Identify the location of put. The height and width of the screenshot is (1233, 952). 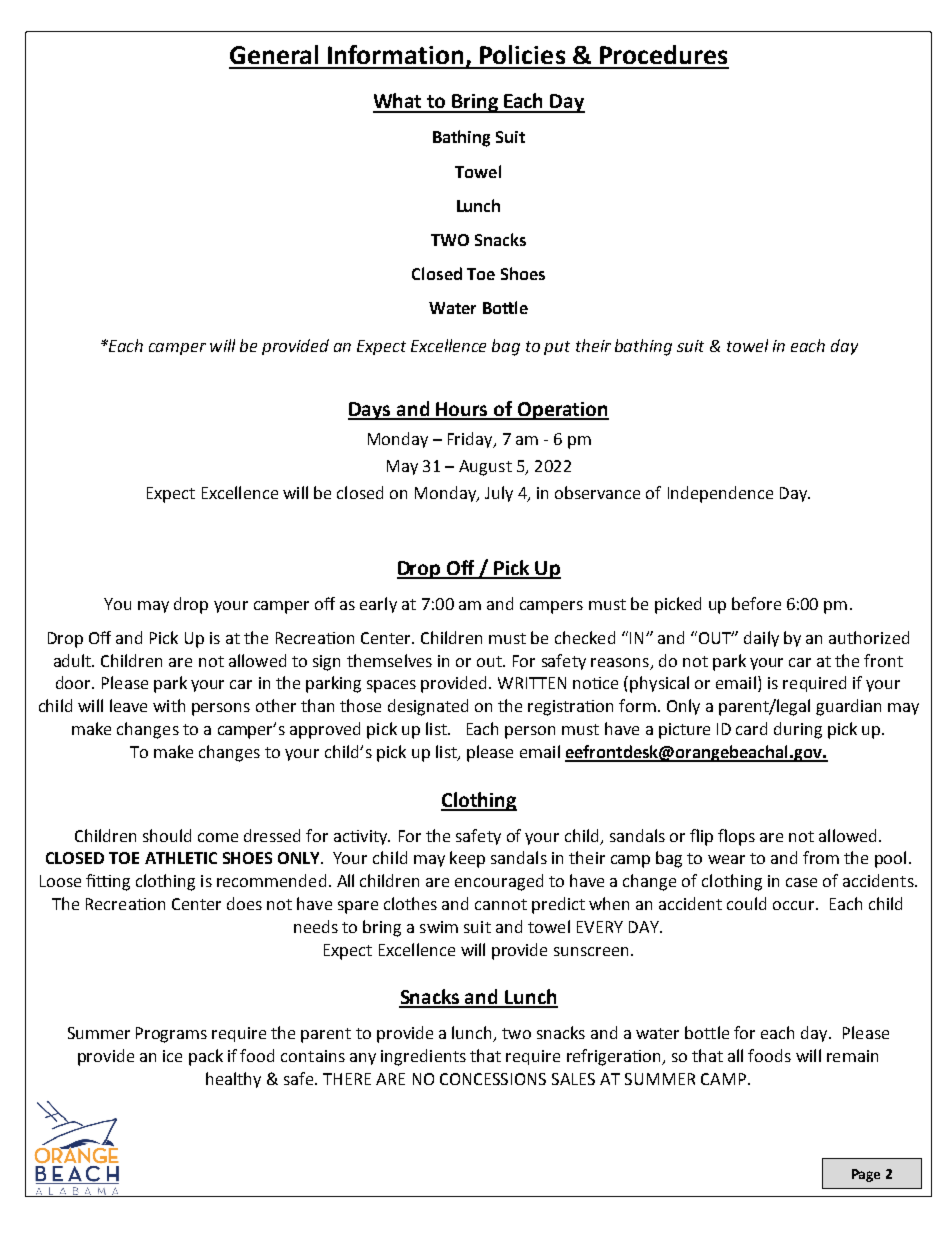
(557, 348).
